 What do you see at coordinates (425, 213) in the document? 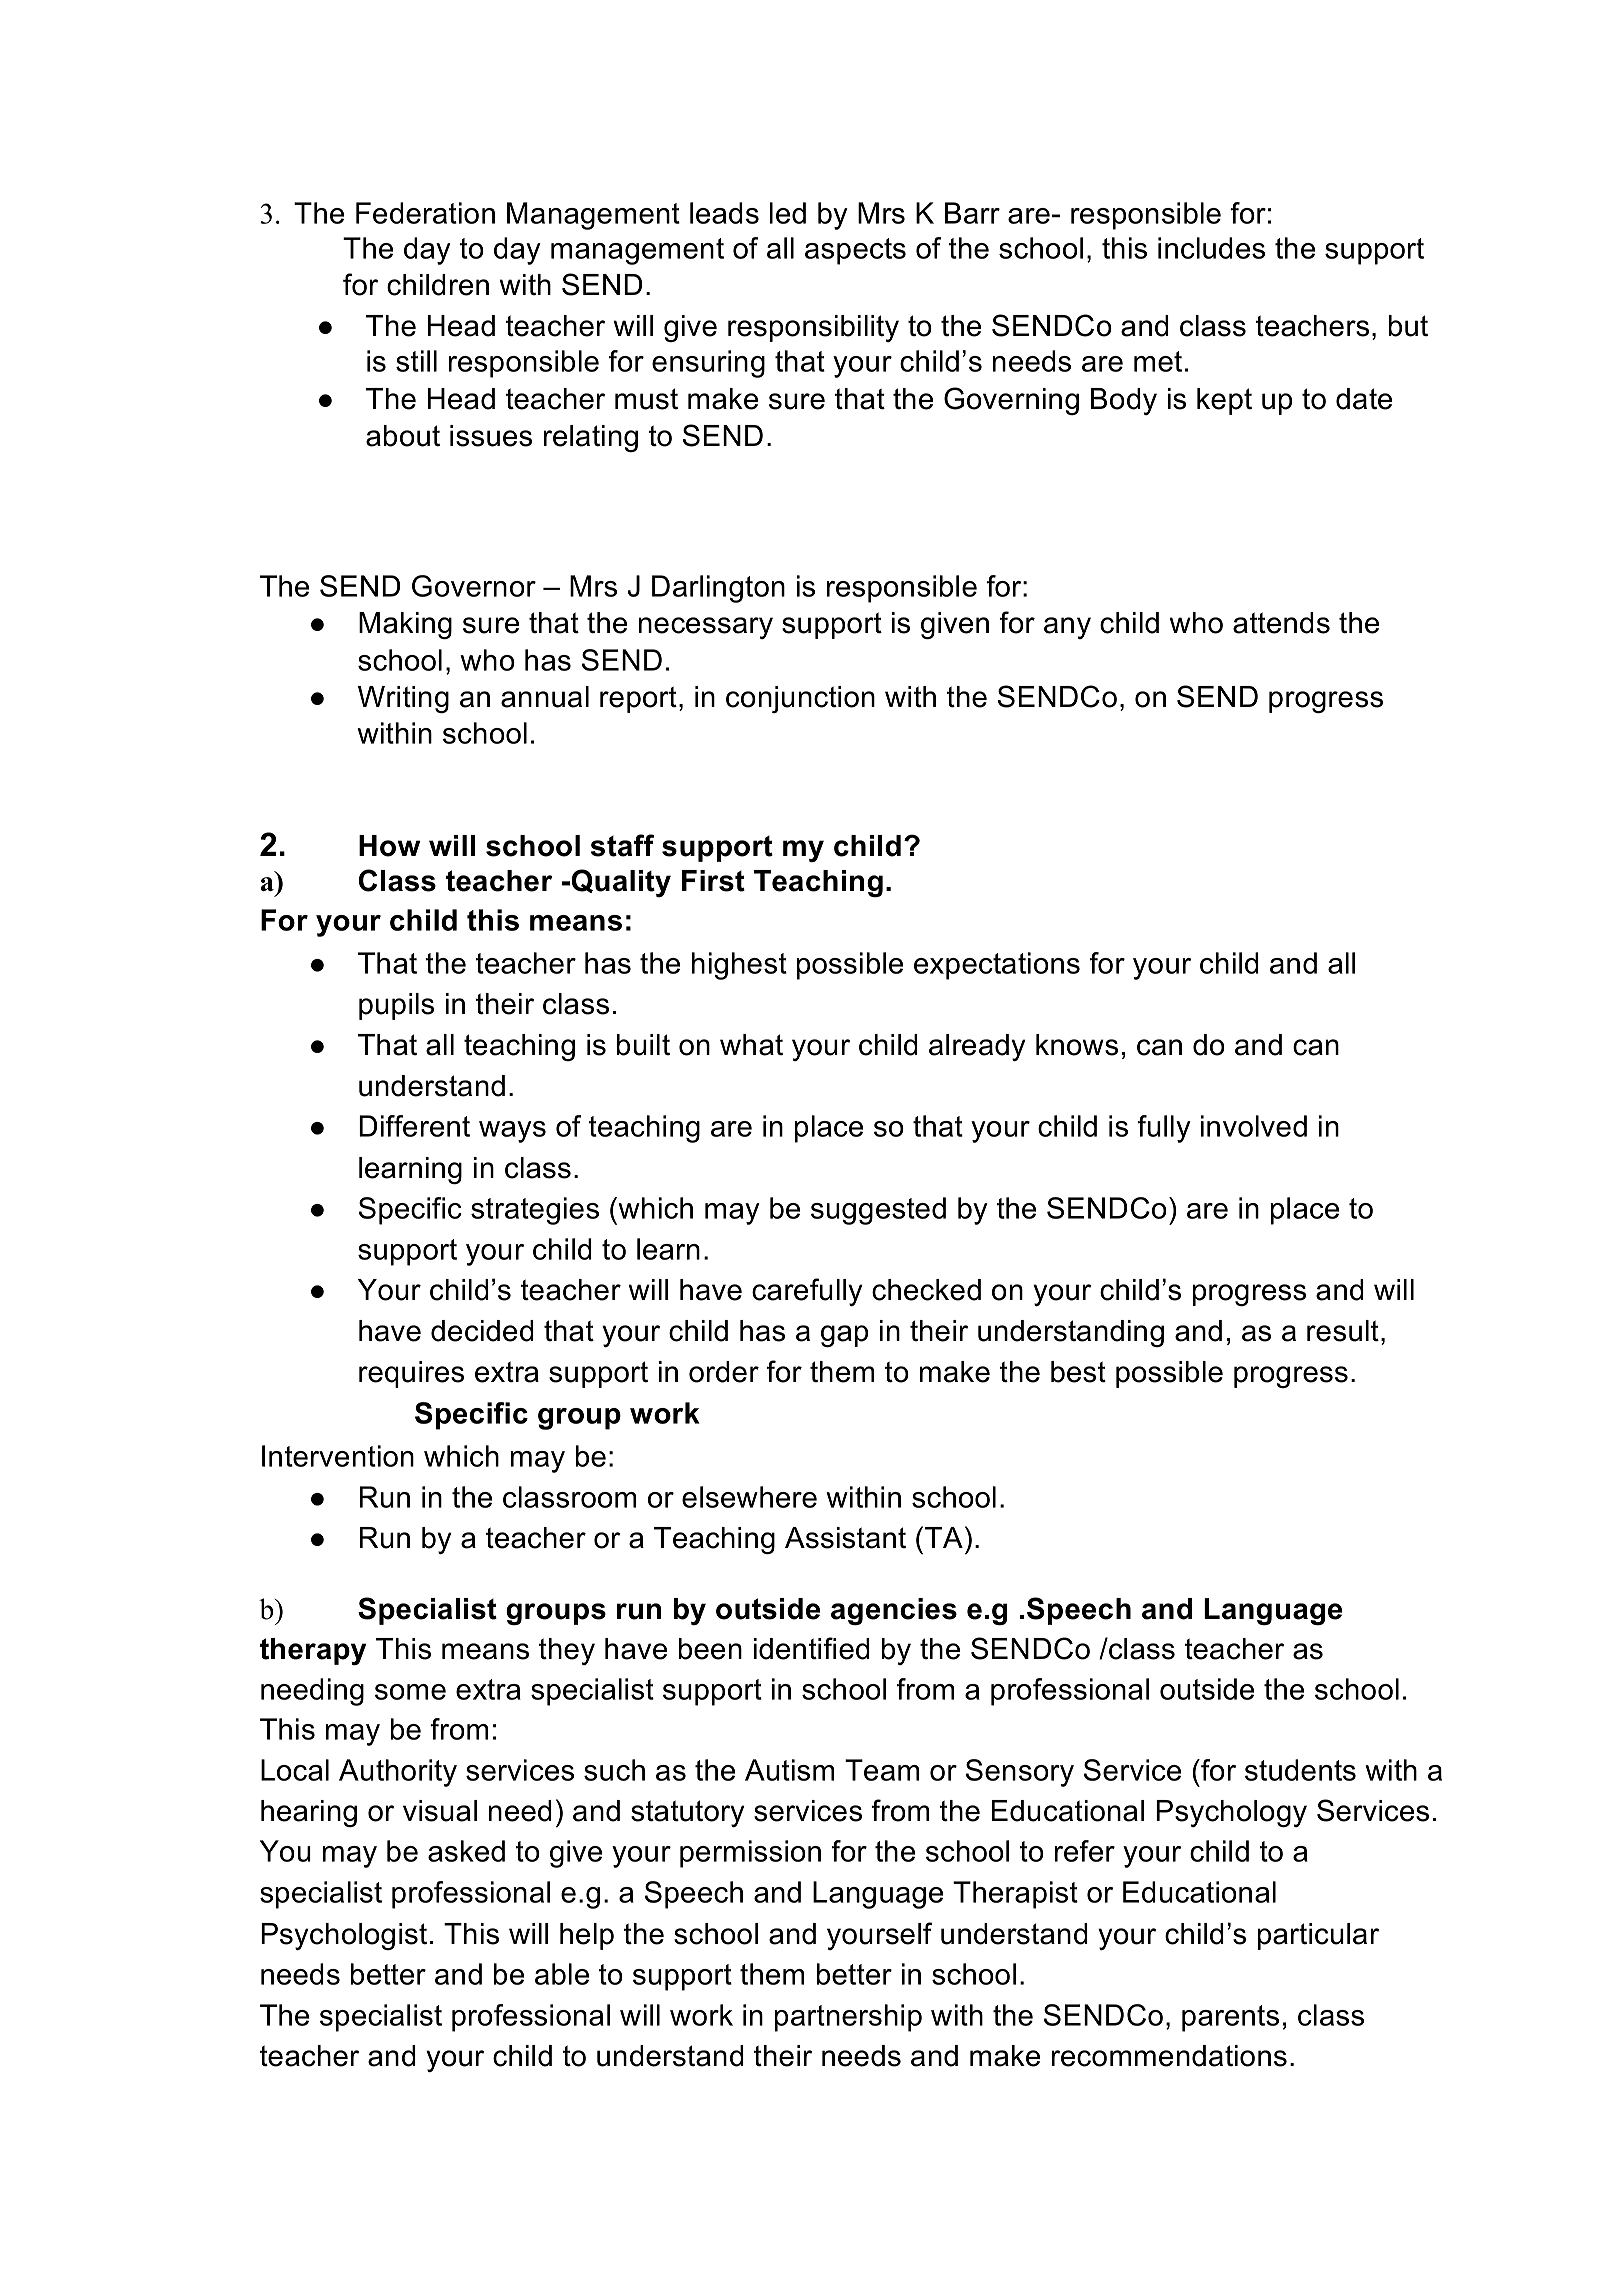
I see `Federation` at bounding box center [425, 213].
